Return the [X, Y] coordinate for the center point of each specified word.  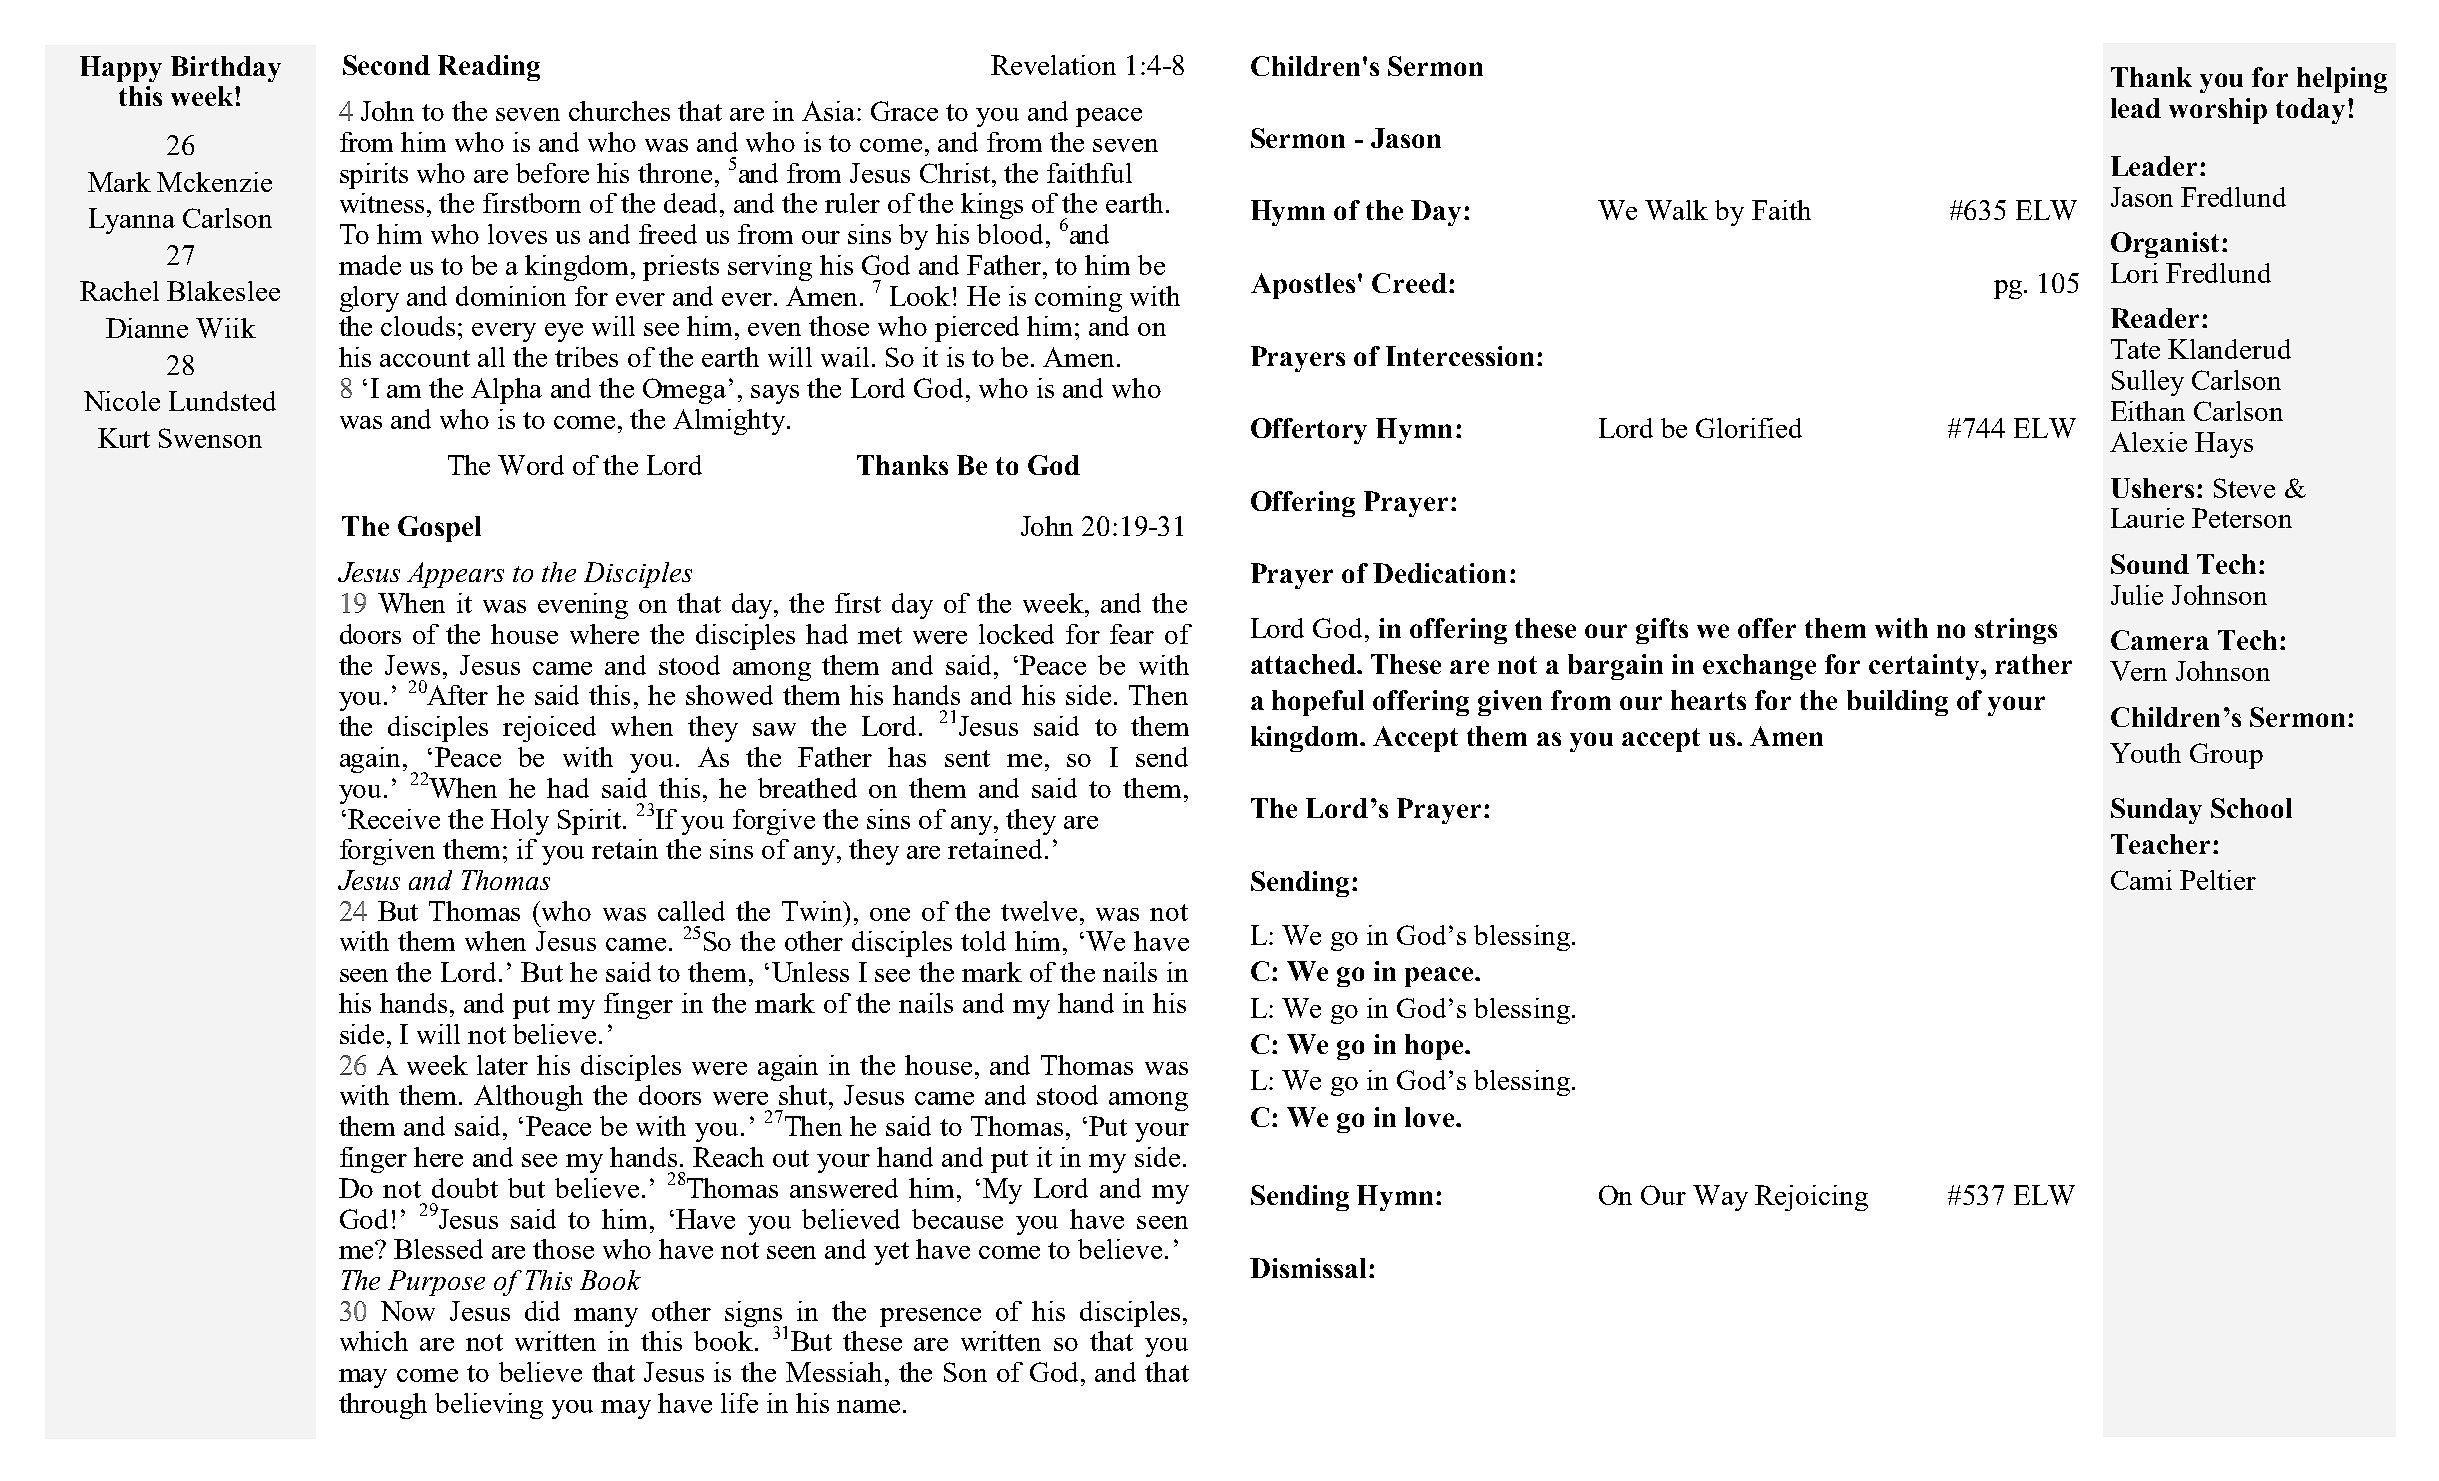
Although [528, 1098]
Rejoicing [1811, 1198]
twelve [1039, 911]
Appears [455, 575]
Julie [2137, 595]
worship [2218, 111]
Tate [2135, 349]
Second [386, 65]
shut [804, 1095]
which [374, 1341]
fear [1132, 634]
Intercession [1460, 356]
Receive [394, 819]
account [425, 358]
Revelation [1053, 65]
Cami [2141, 880]
